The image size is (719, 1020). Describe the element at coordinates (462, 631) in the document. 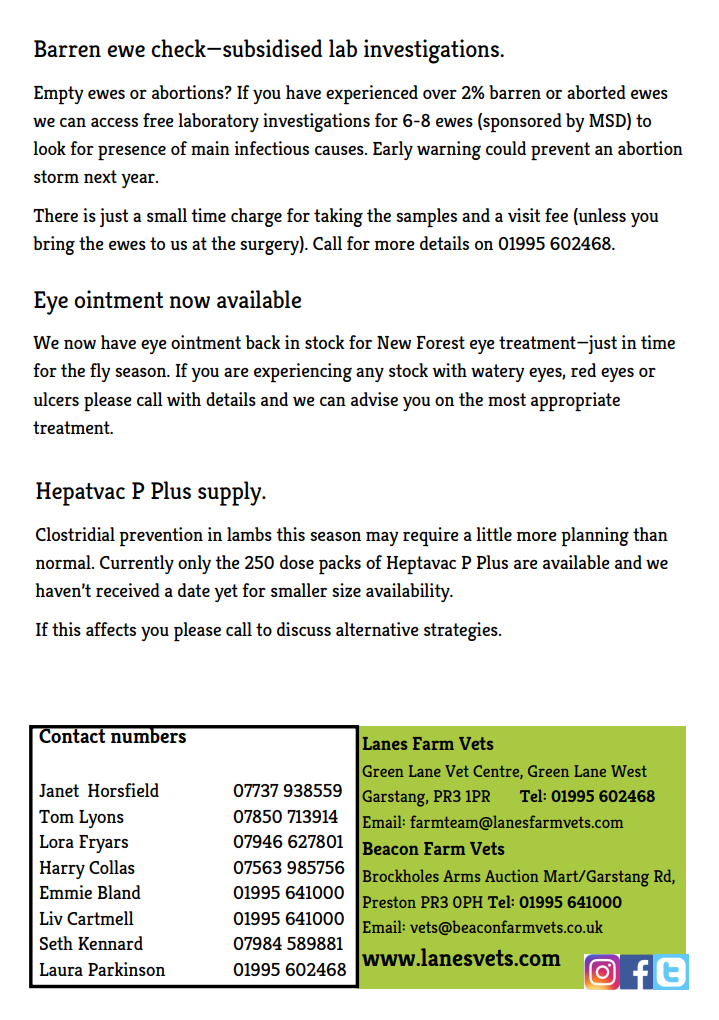

I see `strategies` at that location.
